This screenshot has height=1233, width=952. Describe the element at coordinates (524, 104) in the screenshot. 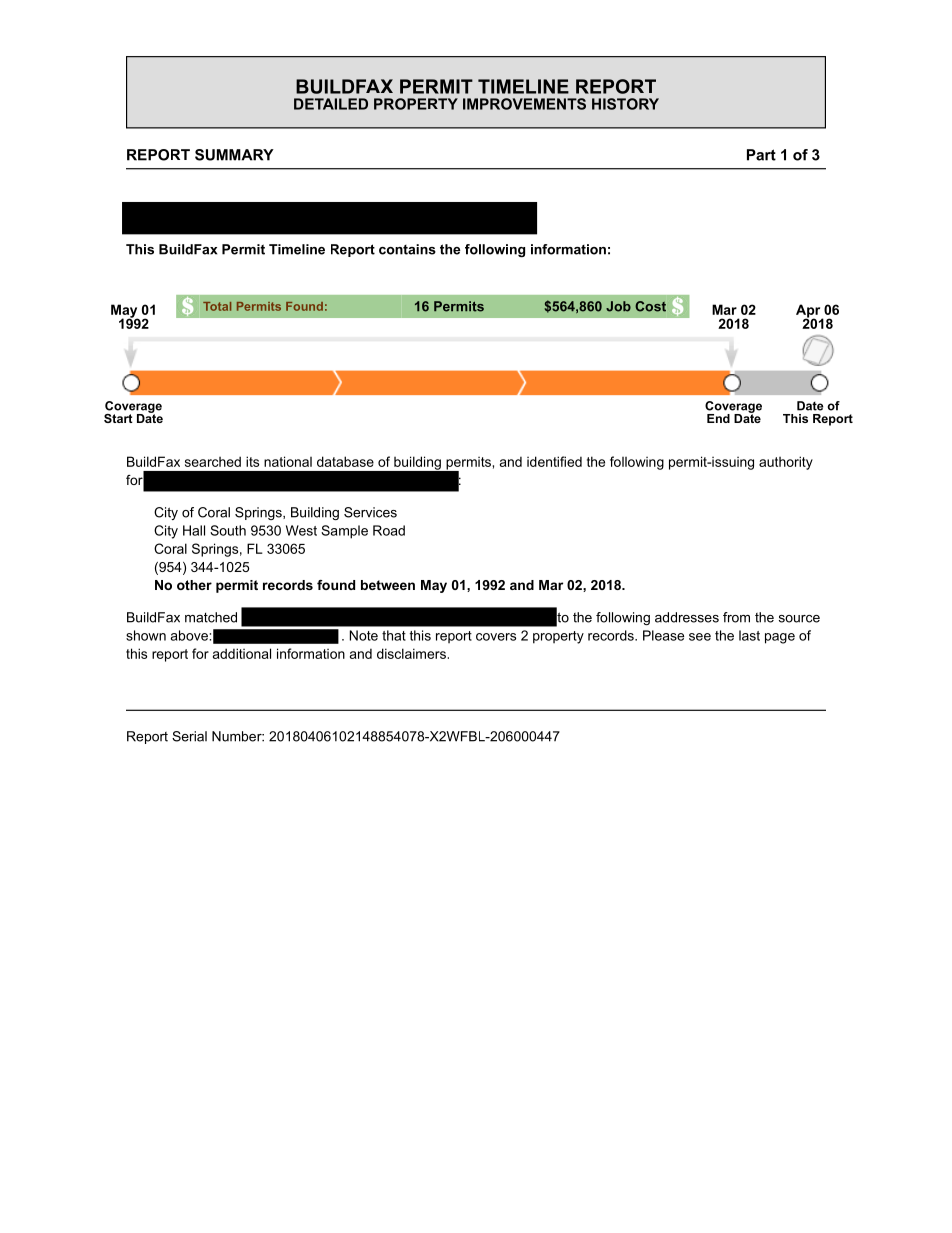

I see `IMPROVEMENTS` at that location.
